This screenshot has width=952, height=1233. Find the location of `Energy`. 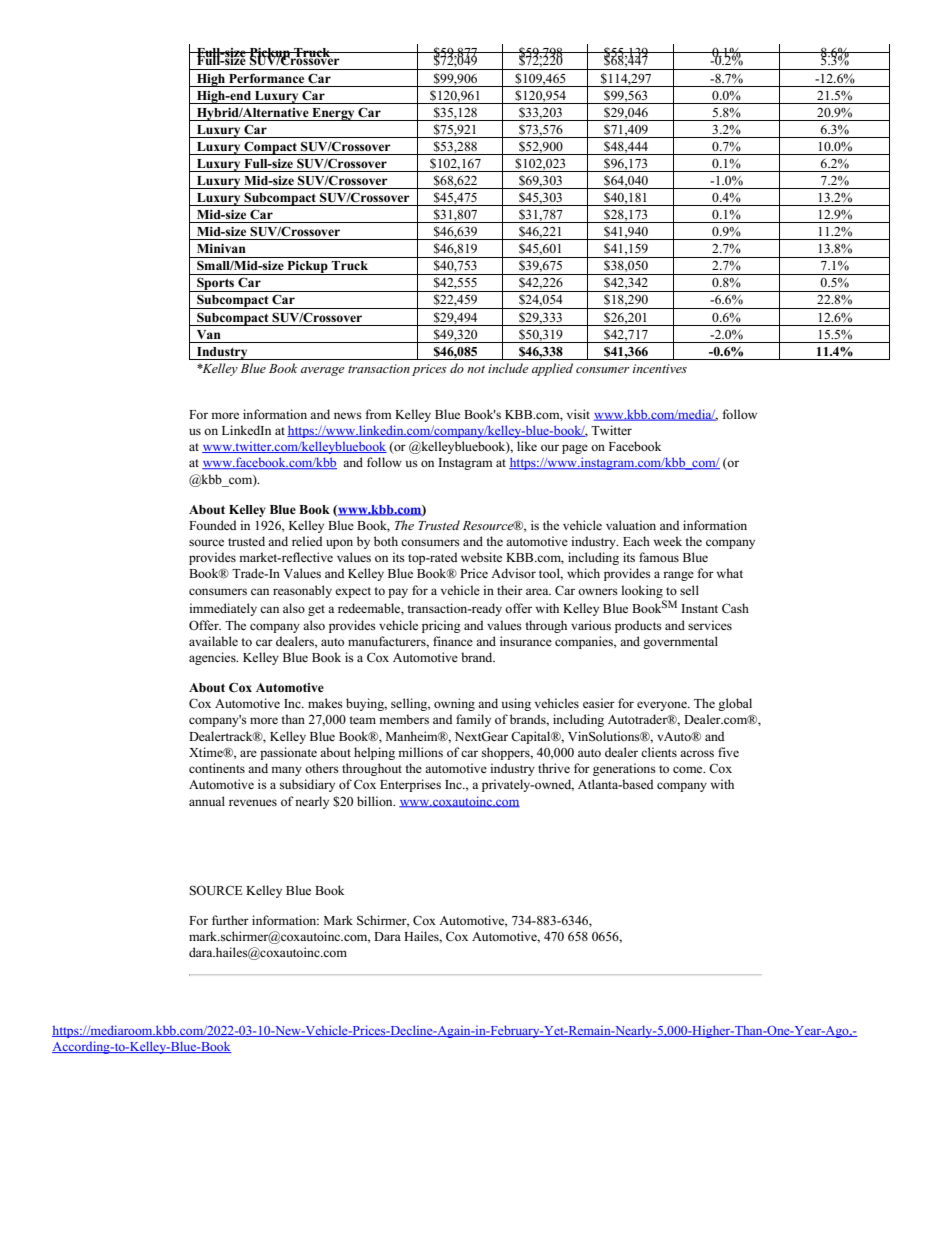

Energy is located at coordinates (333, 114).
